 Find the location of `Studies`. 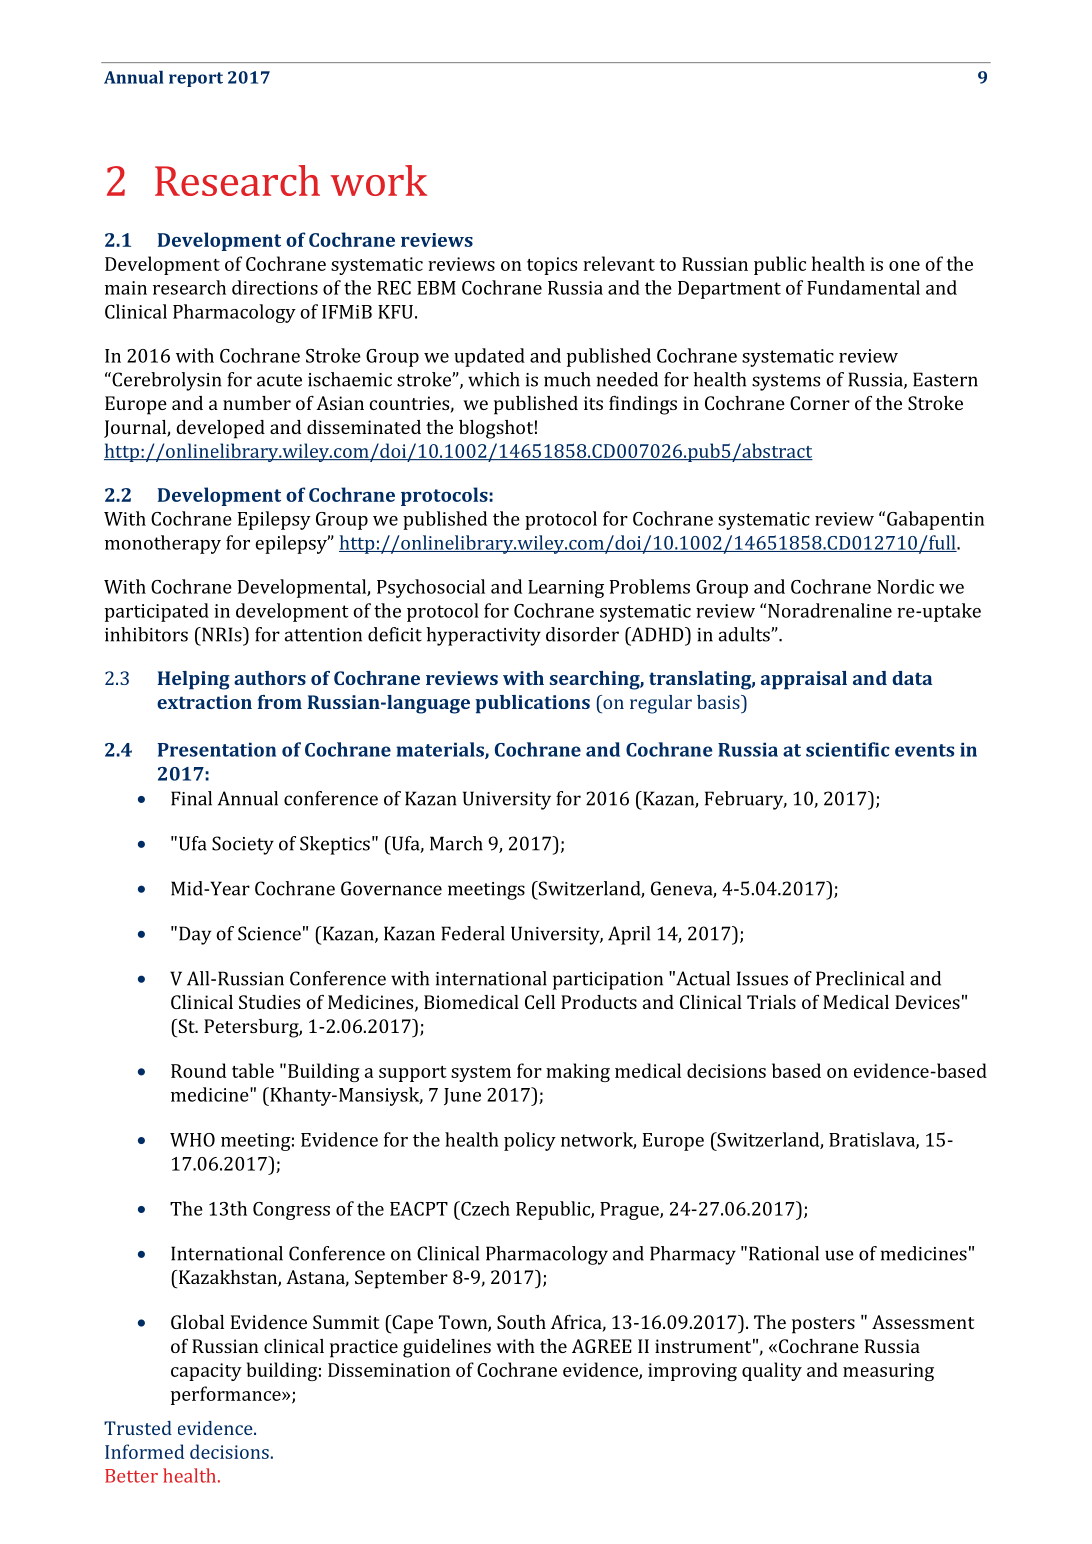

Studies is located at coordinates (269, 1002).
